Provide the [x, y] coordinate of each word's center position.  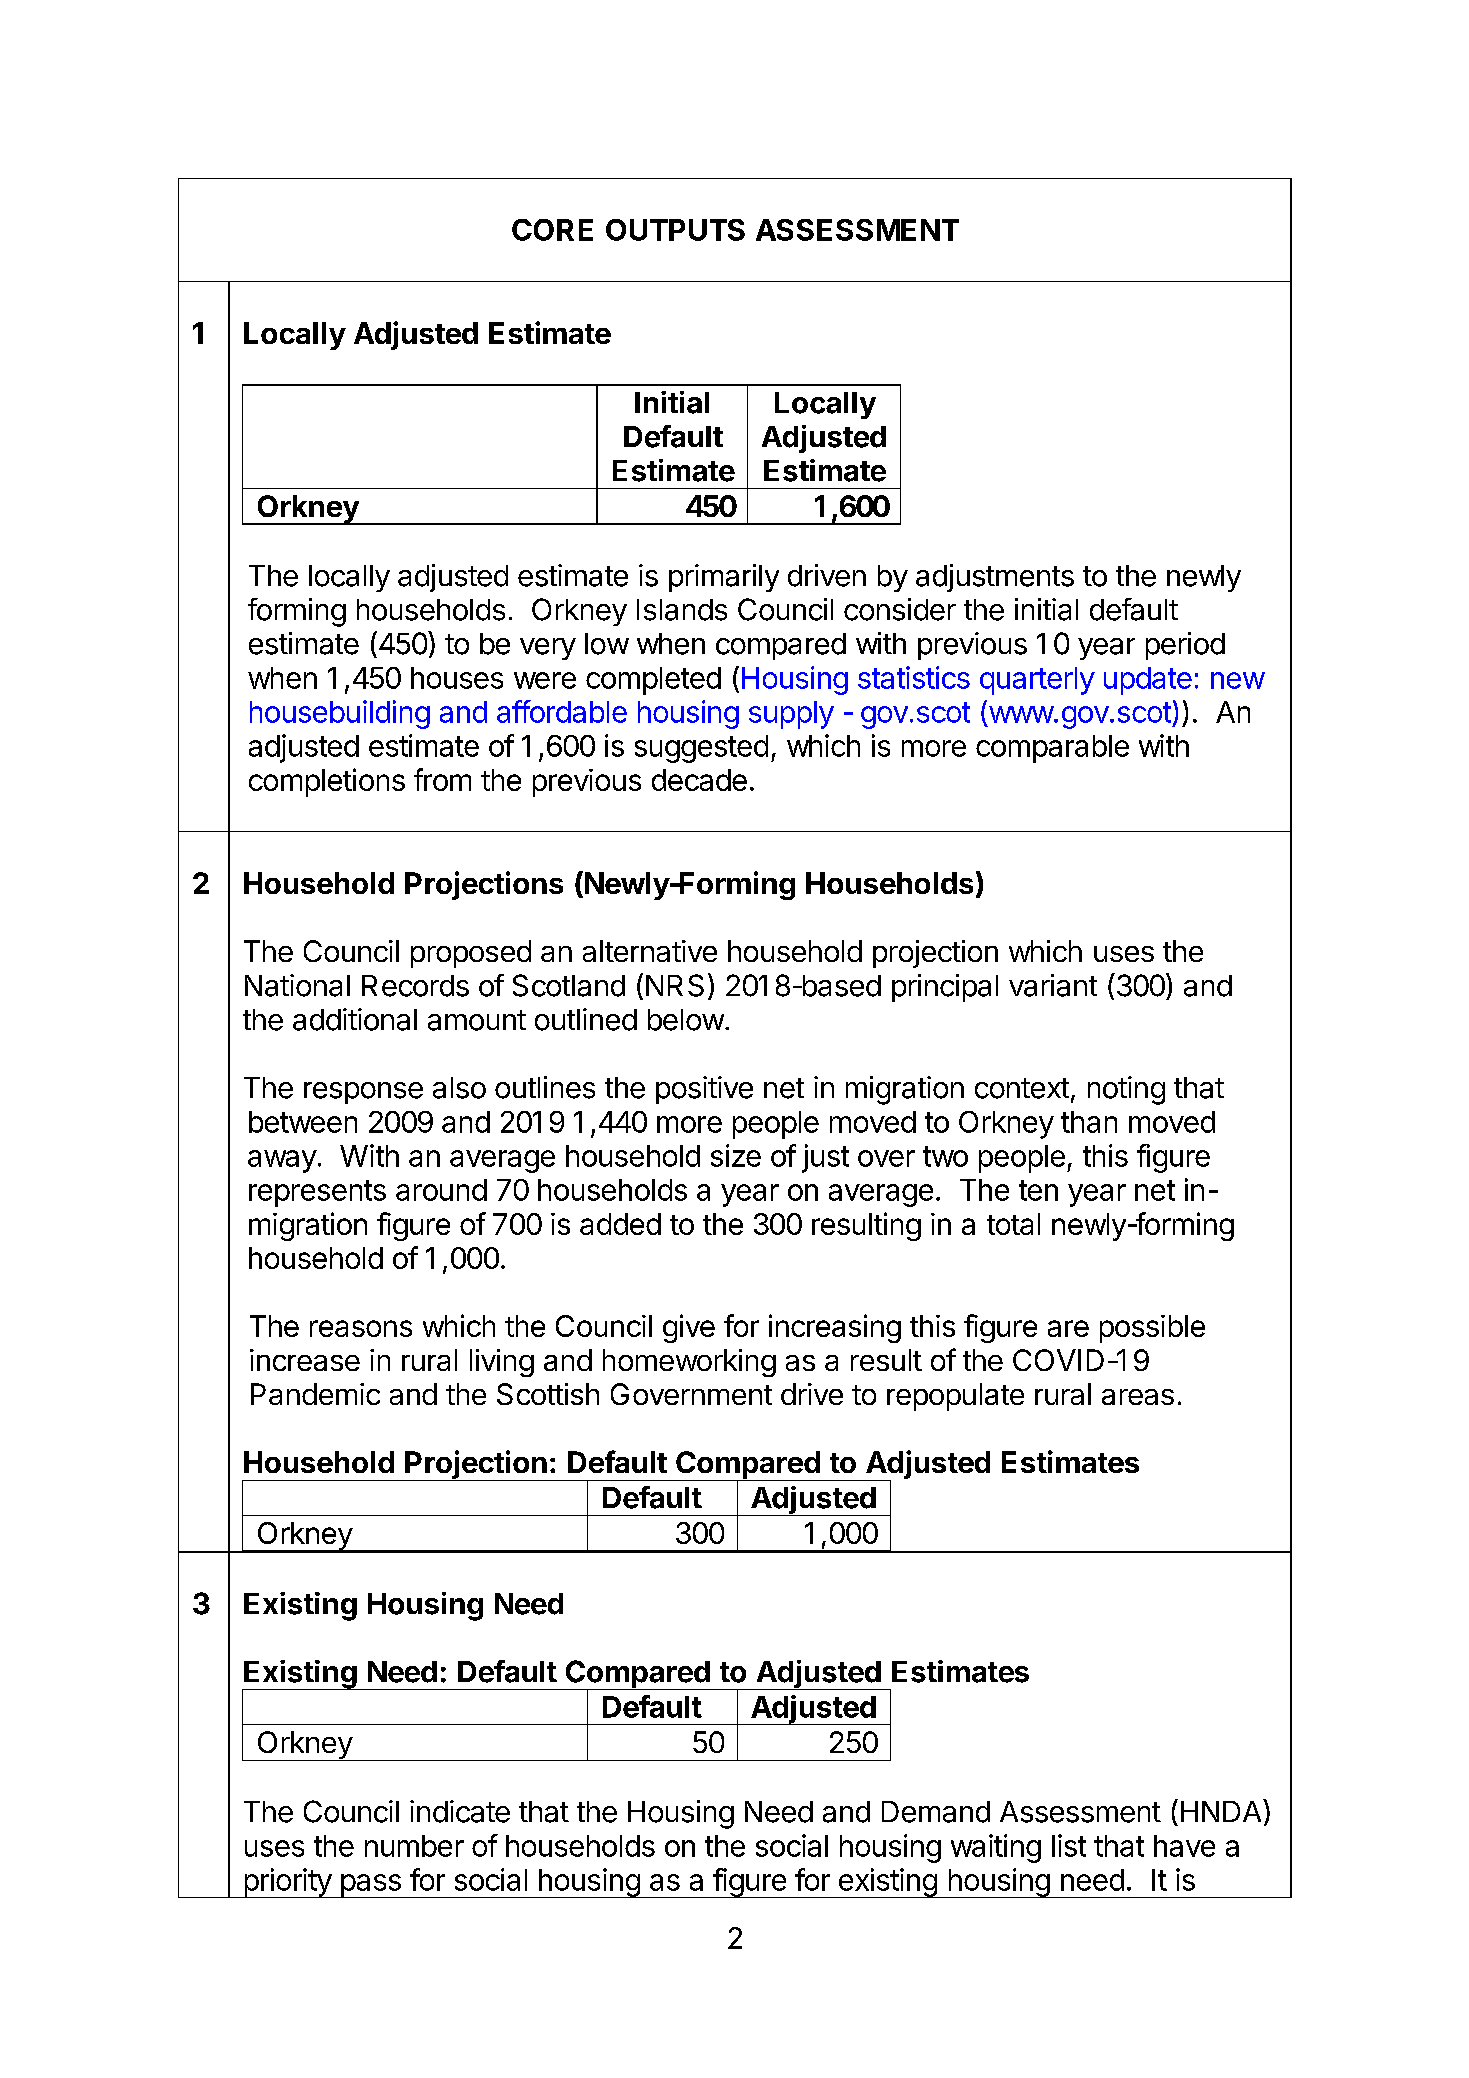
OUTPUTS [675, 230]
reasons [361, 1328]
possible [1152, 1329]
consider [900, 609]
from [442, 779]
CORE [552, 230]
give [689, 1328]
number [414, 1846]
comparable [1052, 749]
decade [699, 780]
